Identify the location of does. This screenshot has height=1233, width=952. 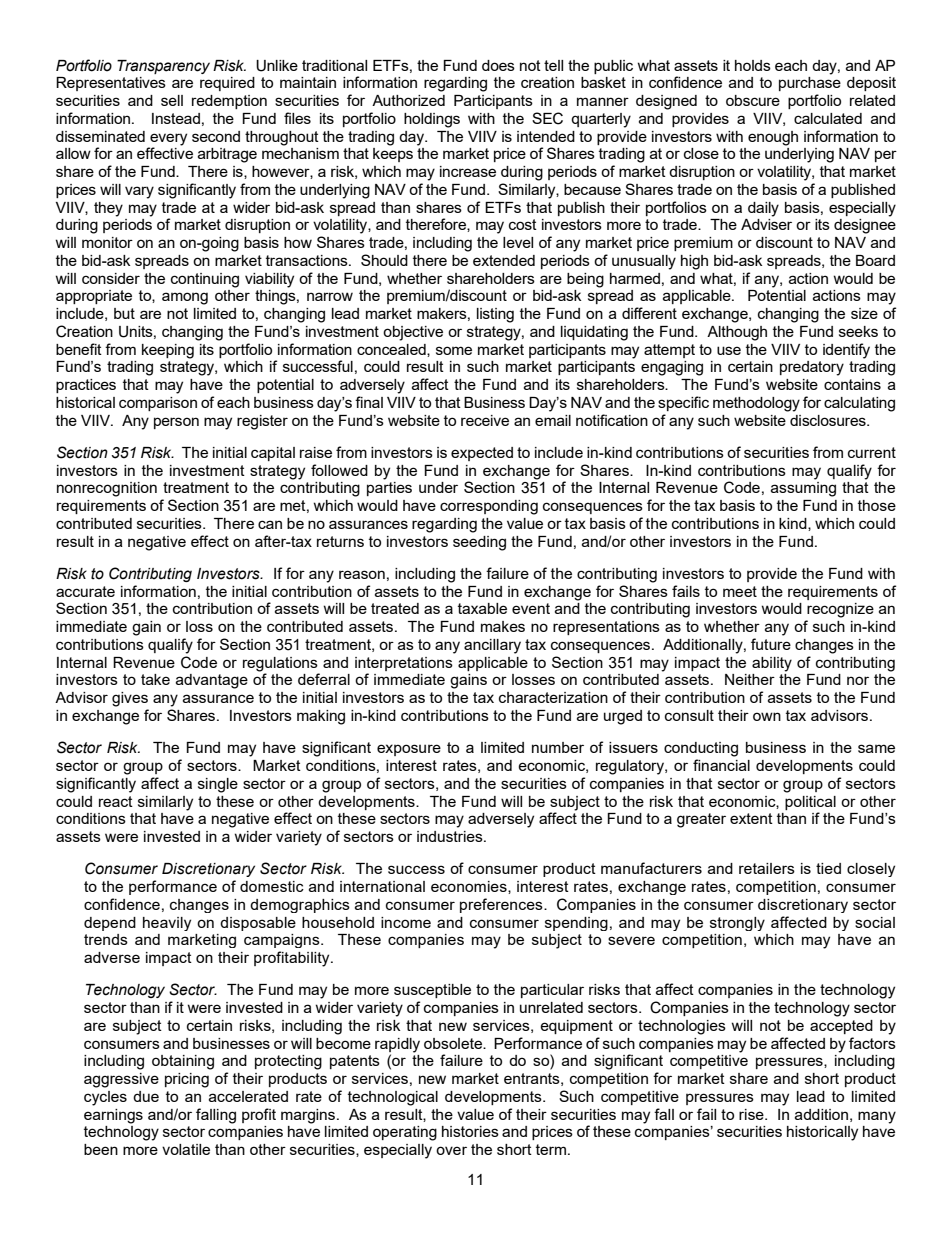
(498, 65).
